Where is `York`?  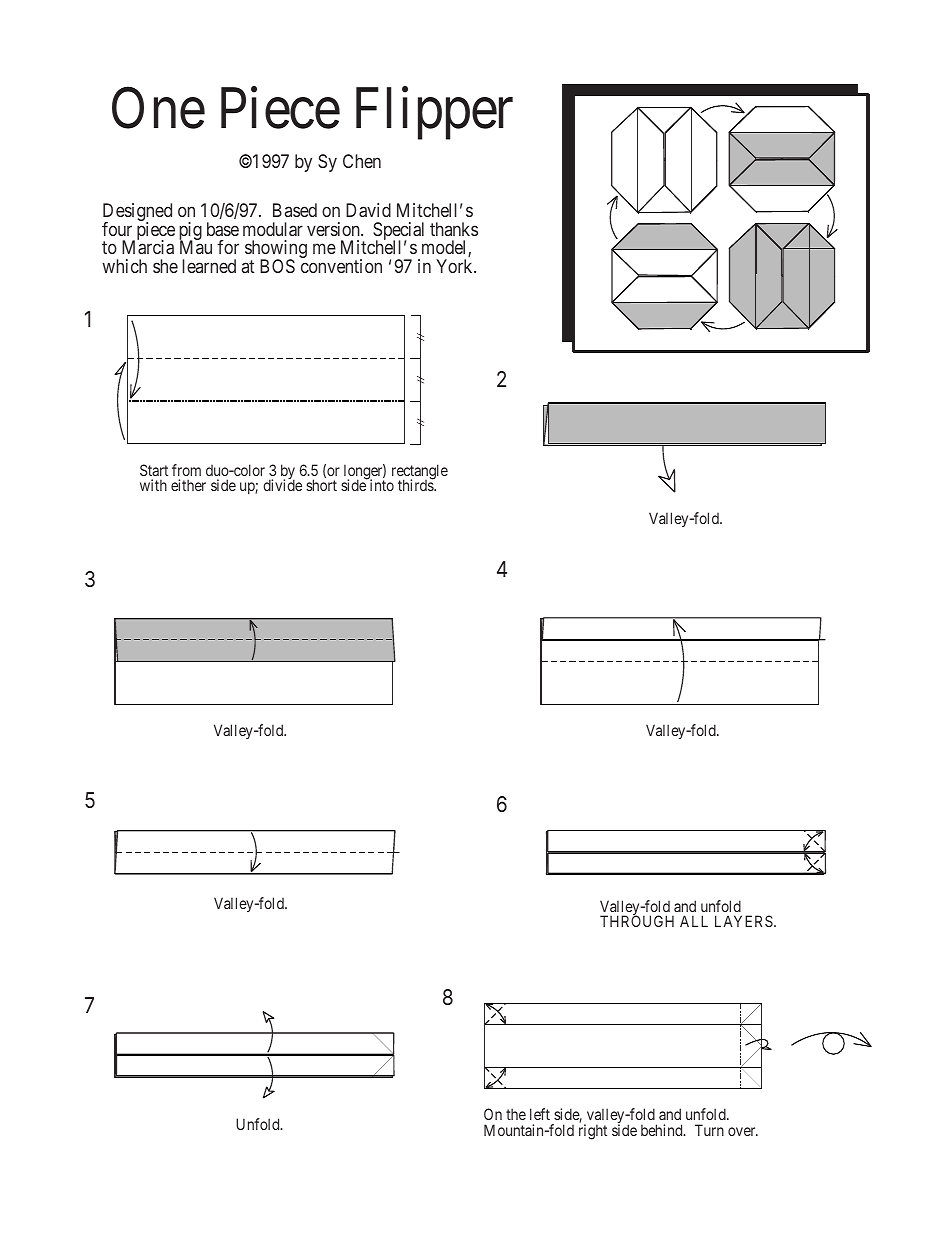
York is located at coordinates (455, 266).
